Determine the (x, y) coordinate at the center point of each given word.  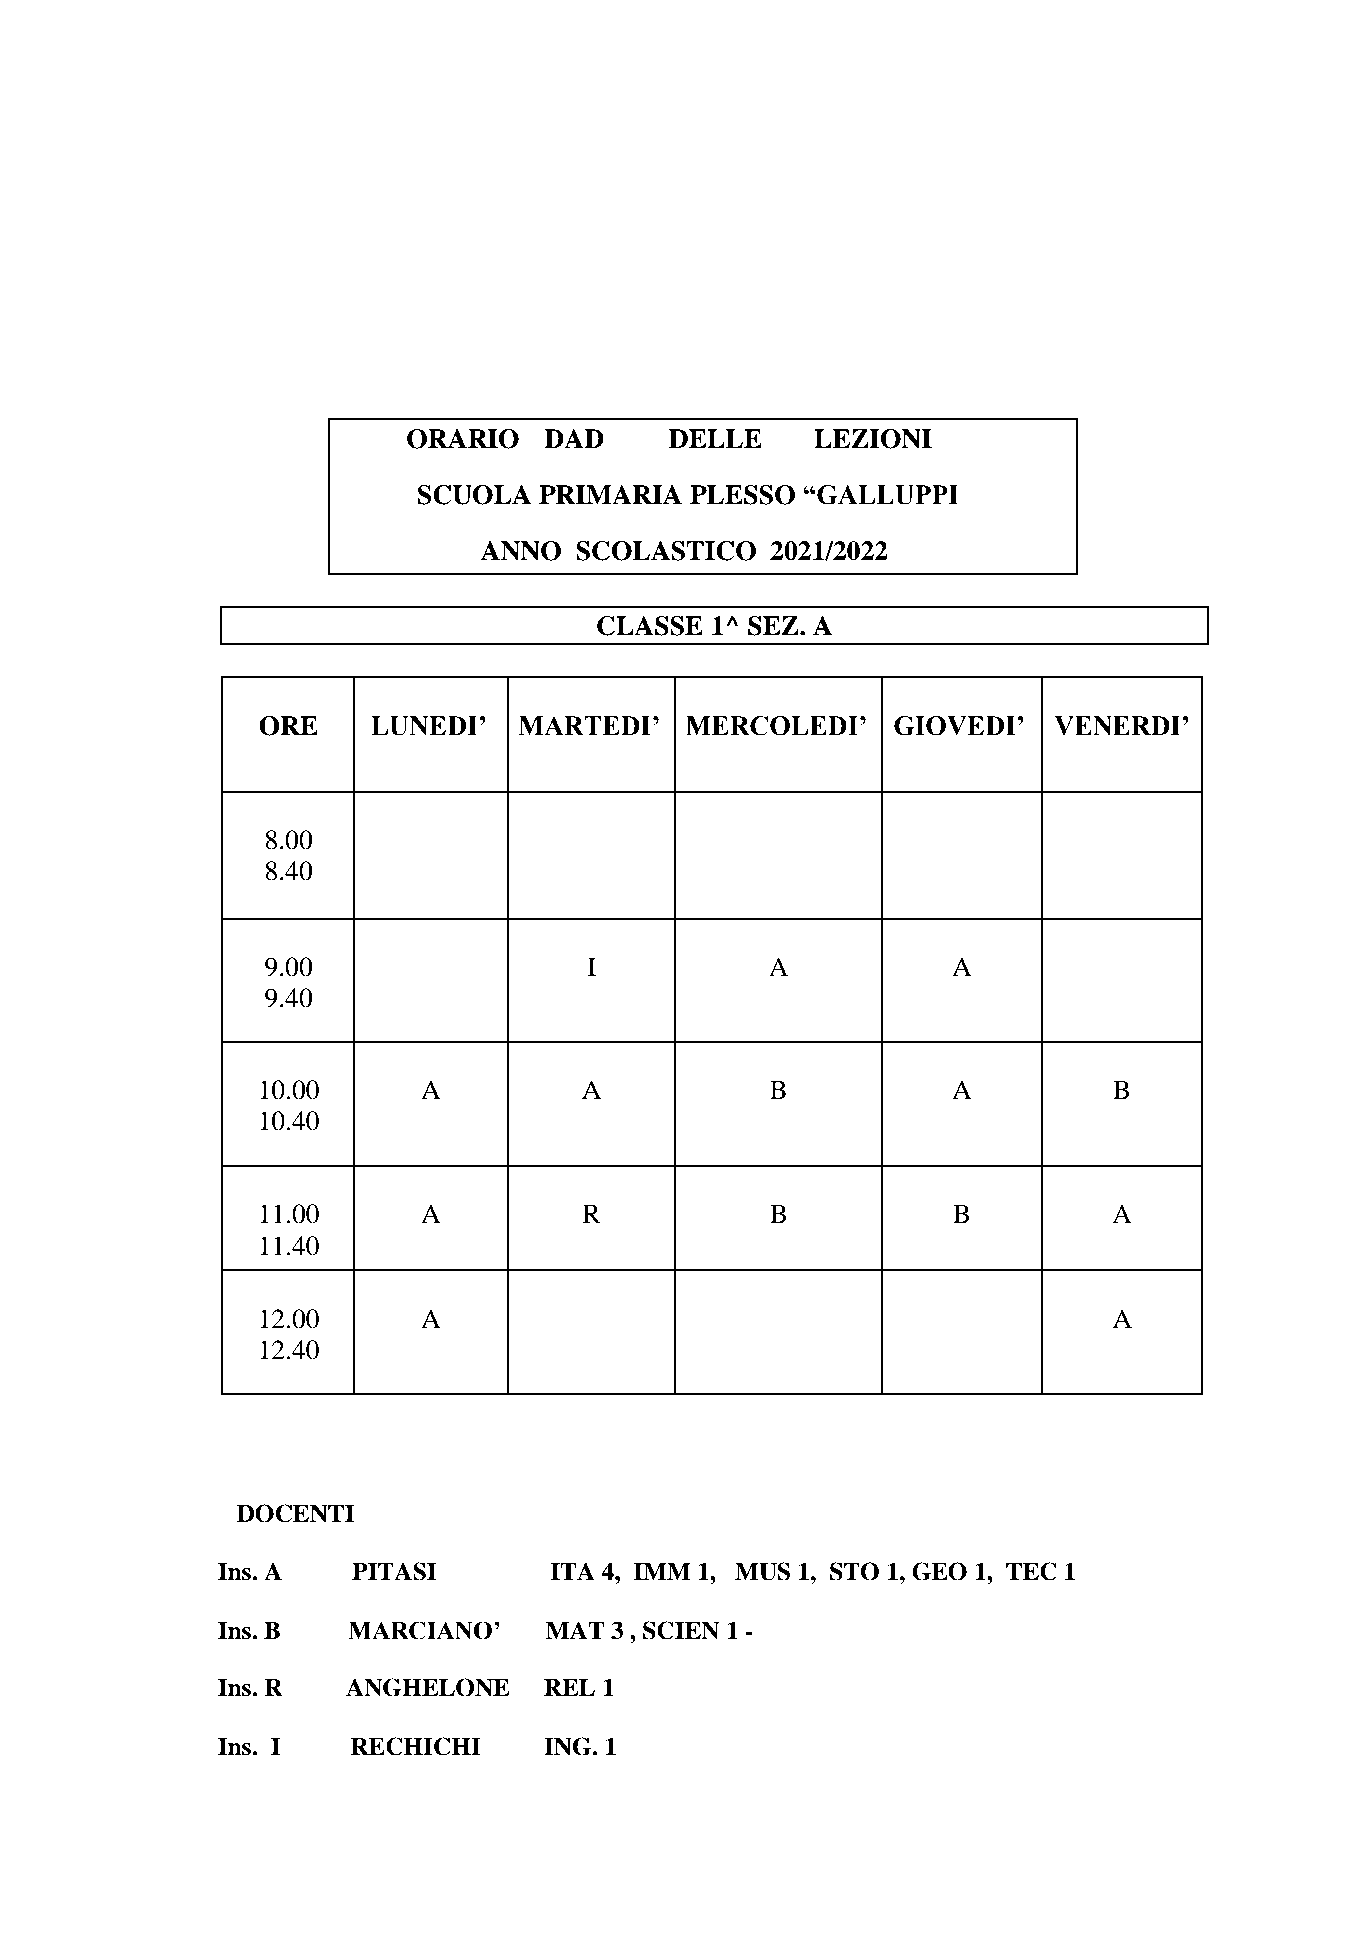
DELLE (715, 438)
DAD (574, 438)
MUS (762, 1571)
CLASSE (650, 626)
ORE (288, 726)
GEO (939, 1571)
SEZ (774, 626)
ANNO (520, 551)
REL (569, 1687)
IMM (662, 1571)
